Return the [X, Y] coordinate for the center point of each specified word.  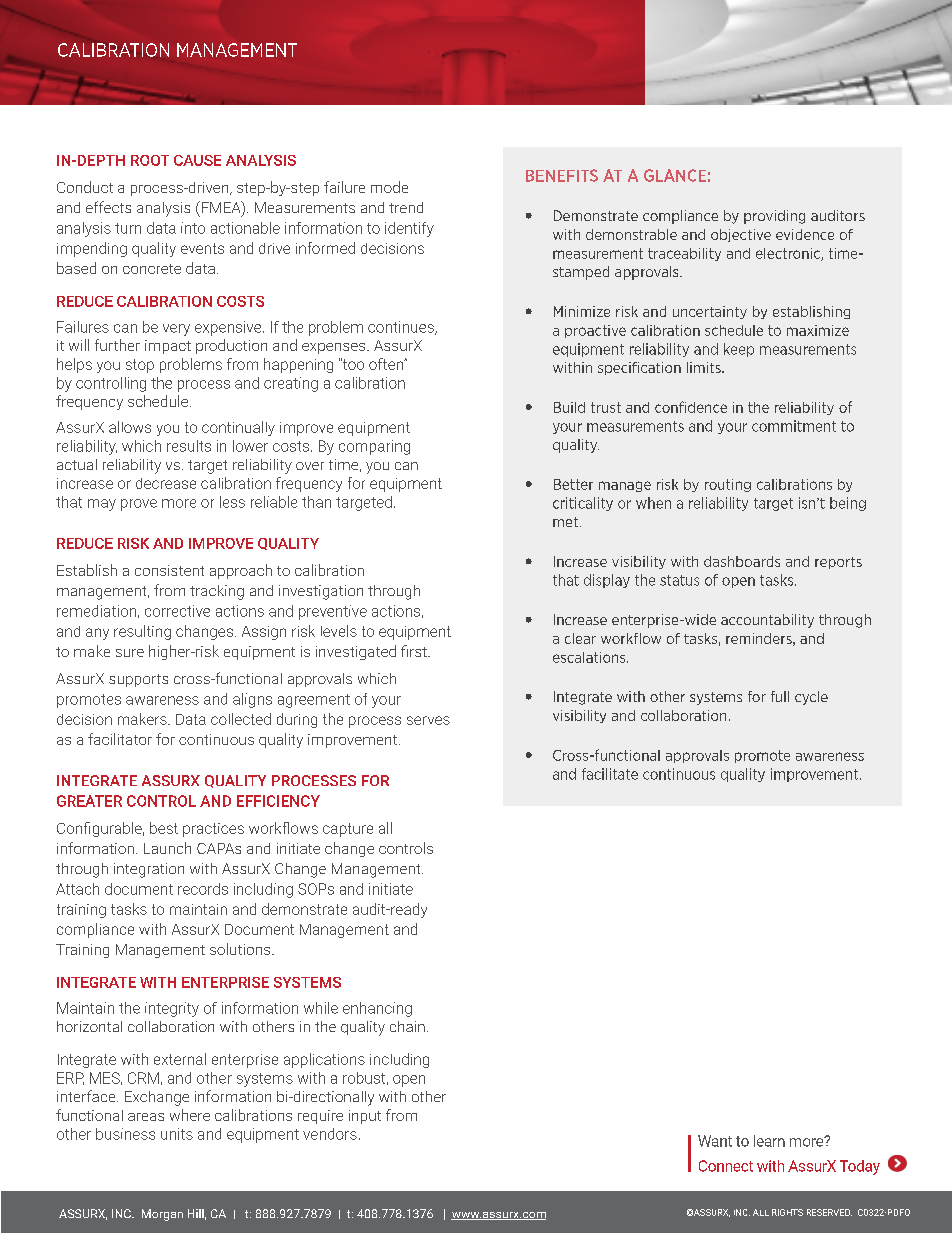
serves [428, 720]
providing [774, 217]
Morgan [162, 1215]
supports [138, 680]
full [780, 696]
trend [406, 207]
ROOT [150, 160]
